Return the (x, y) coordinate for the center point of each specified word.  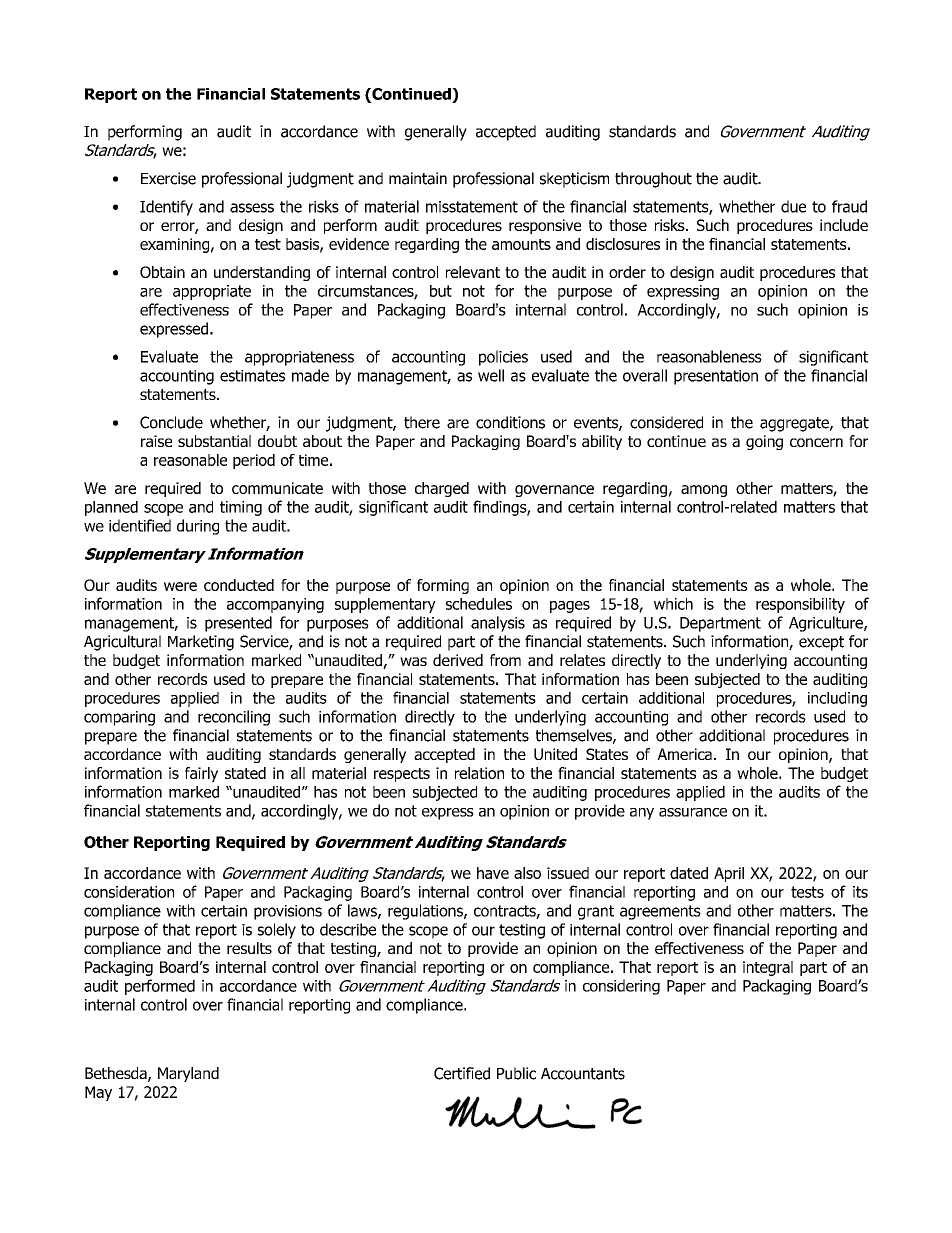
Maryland (188, 1074)
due (793, 206)
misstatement (472, 207)
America (684, 754)
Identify (166, 208)
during (198, 527)
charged (442, 489)
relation (479, 773)
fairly (201, 774)
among (704, 491)
